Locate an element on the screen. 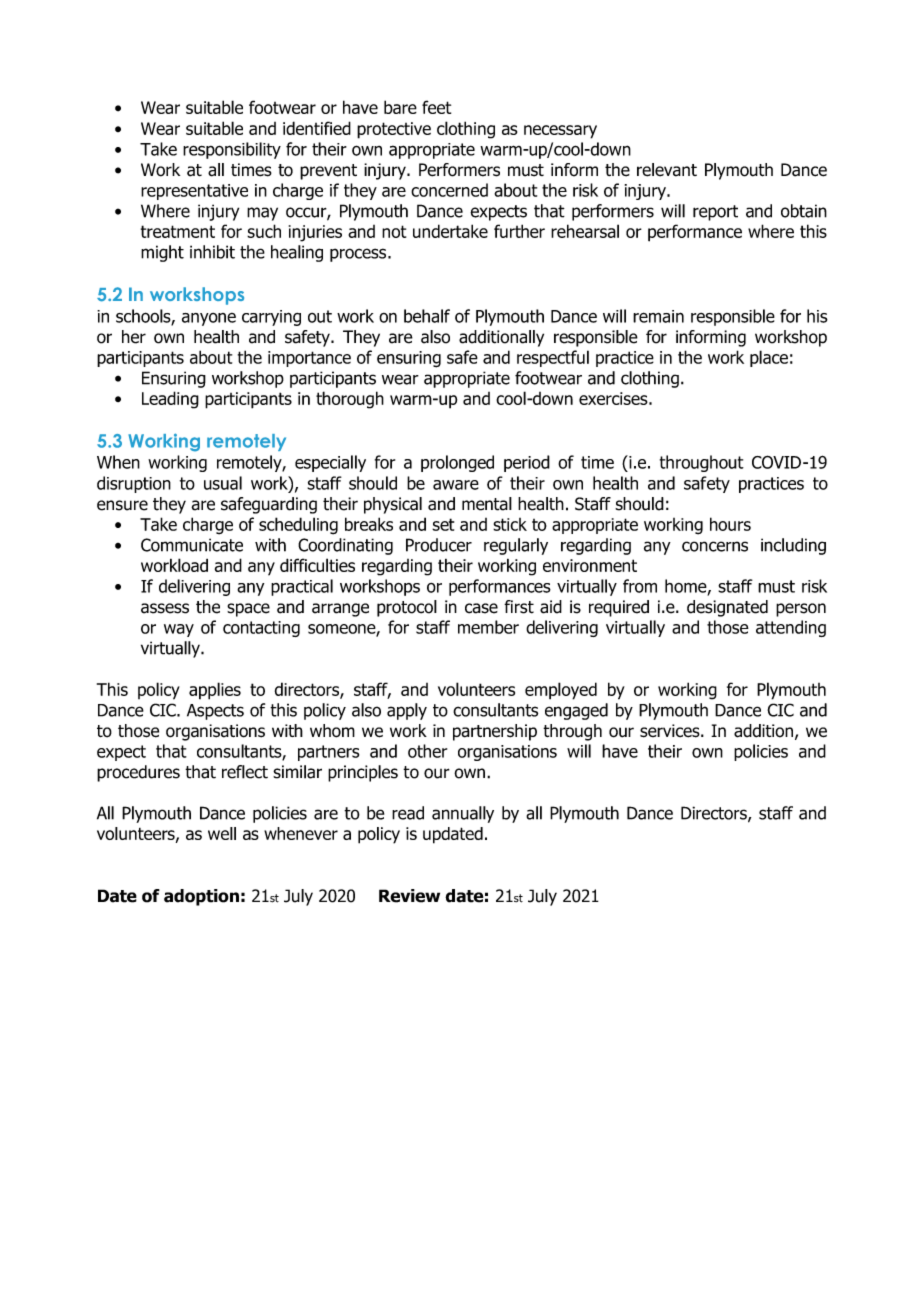 This screenshot has height=1308, width=924. mental is located at coordinates (487, 504).
